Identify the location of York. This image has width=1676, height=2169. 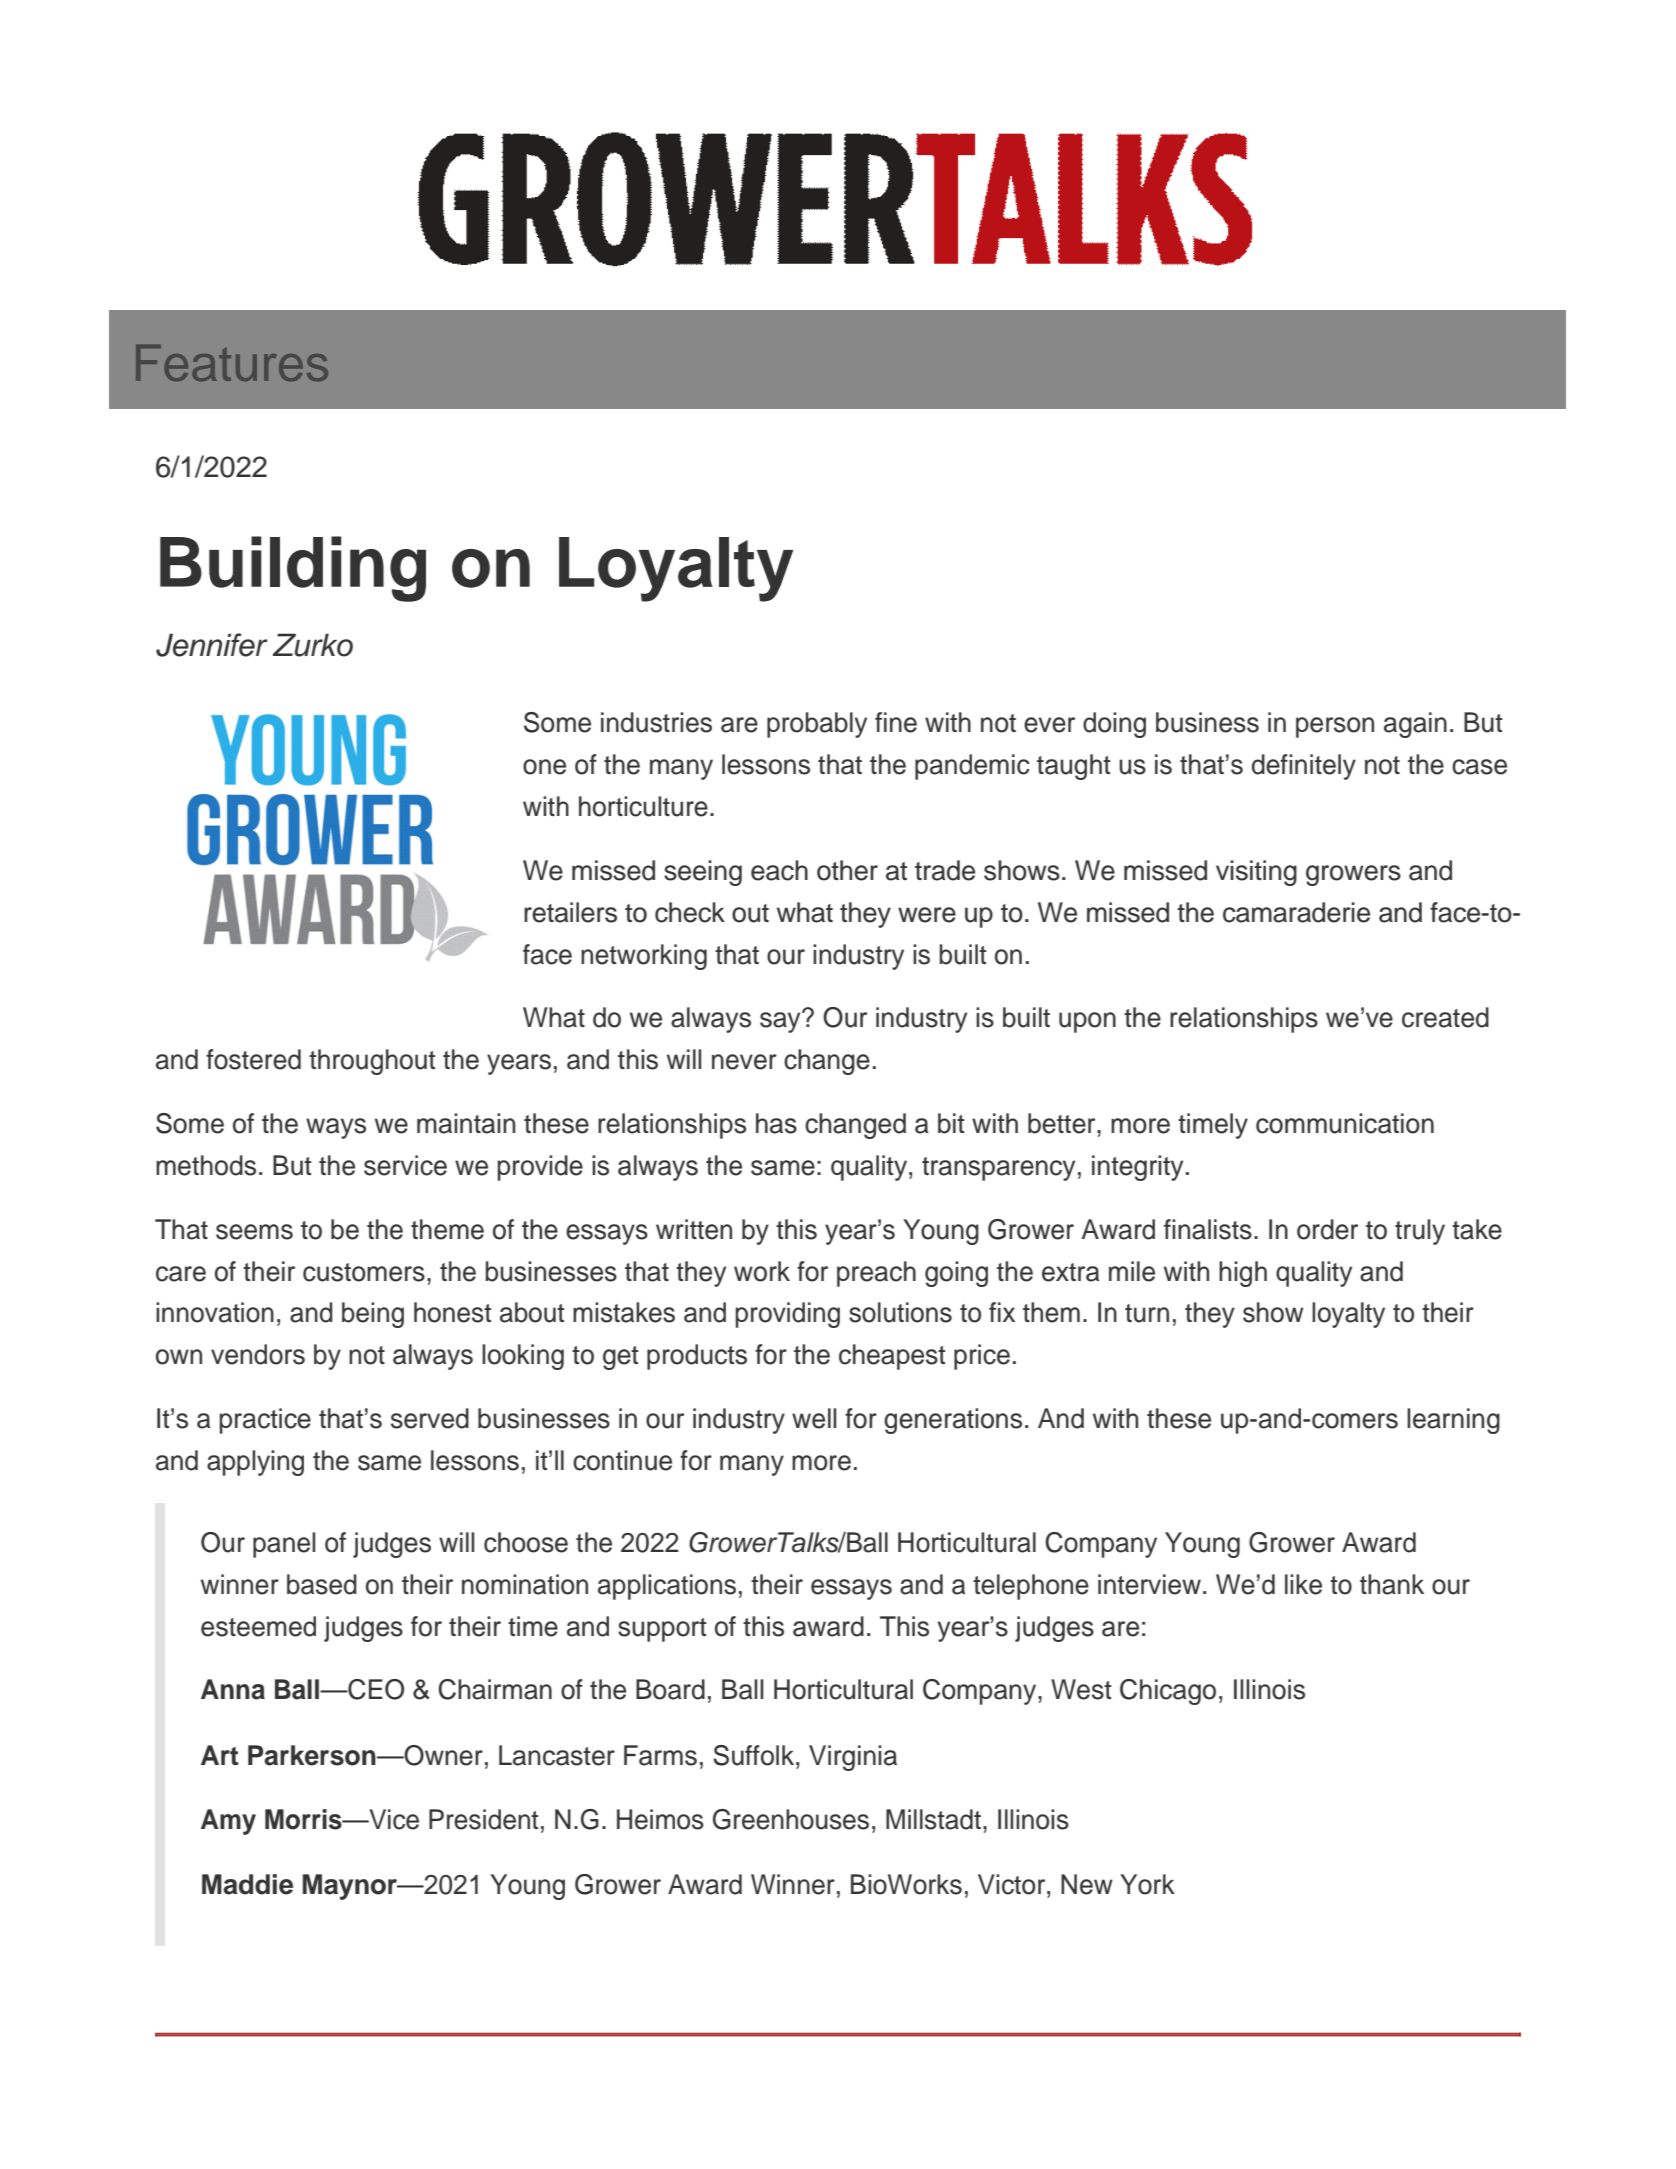
(1147, 1884).
